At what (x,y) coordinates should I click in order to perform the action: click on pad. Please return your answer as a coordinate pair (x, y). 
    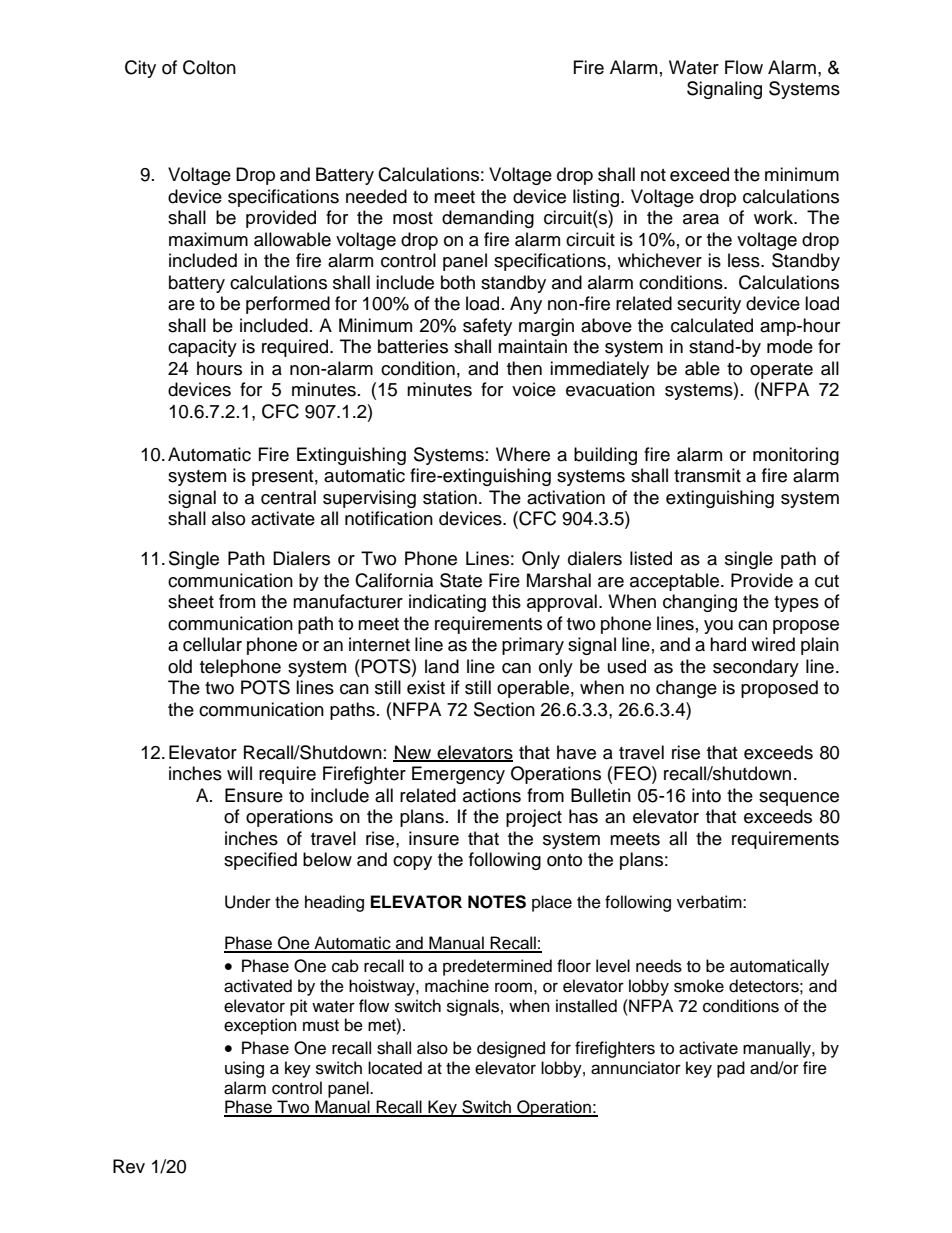
    Looking at the image, I should click on (731, 1069).
